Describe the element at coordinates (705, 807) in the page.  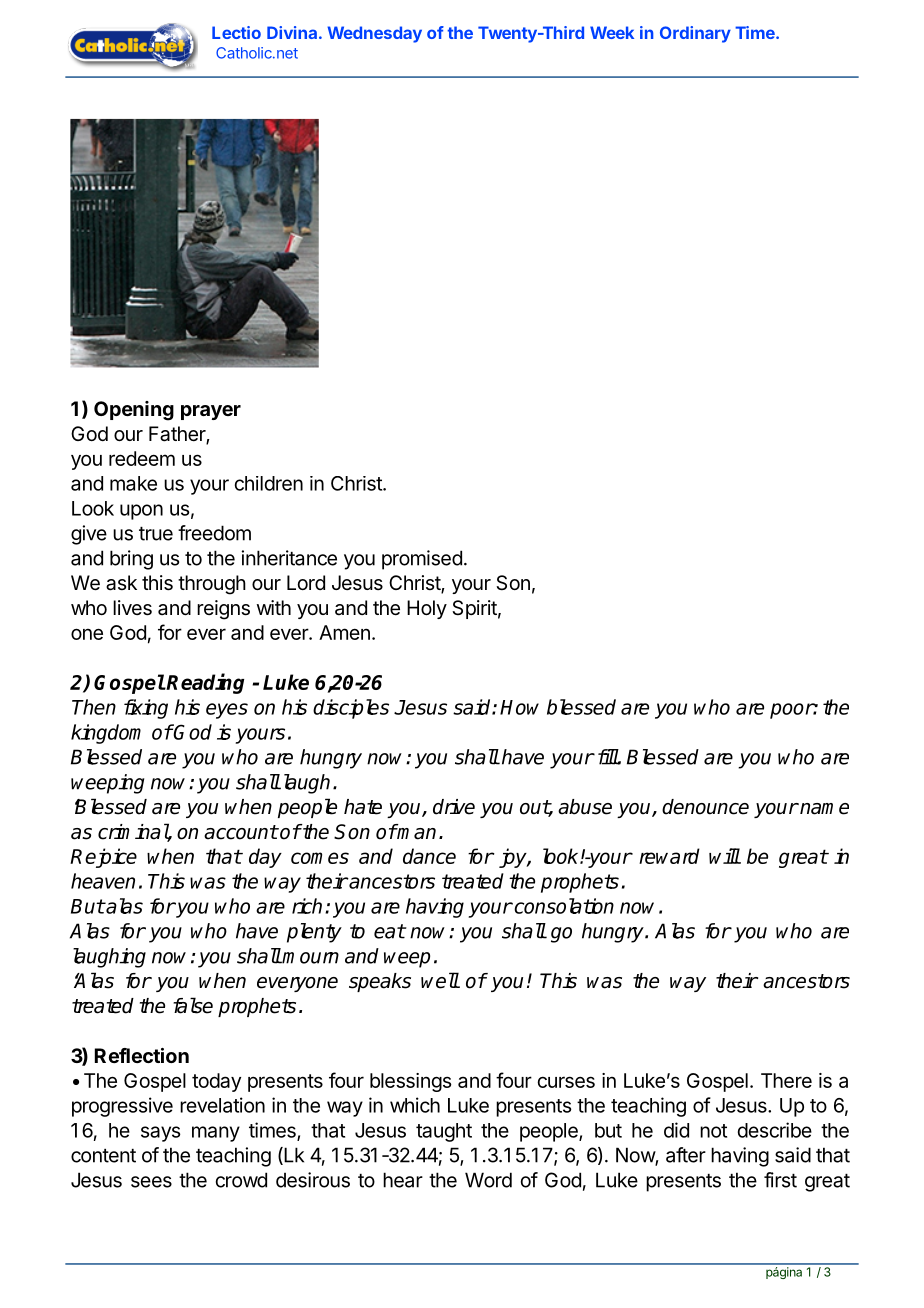
I see `denounce` at that location.
